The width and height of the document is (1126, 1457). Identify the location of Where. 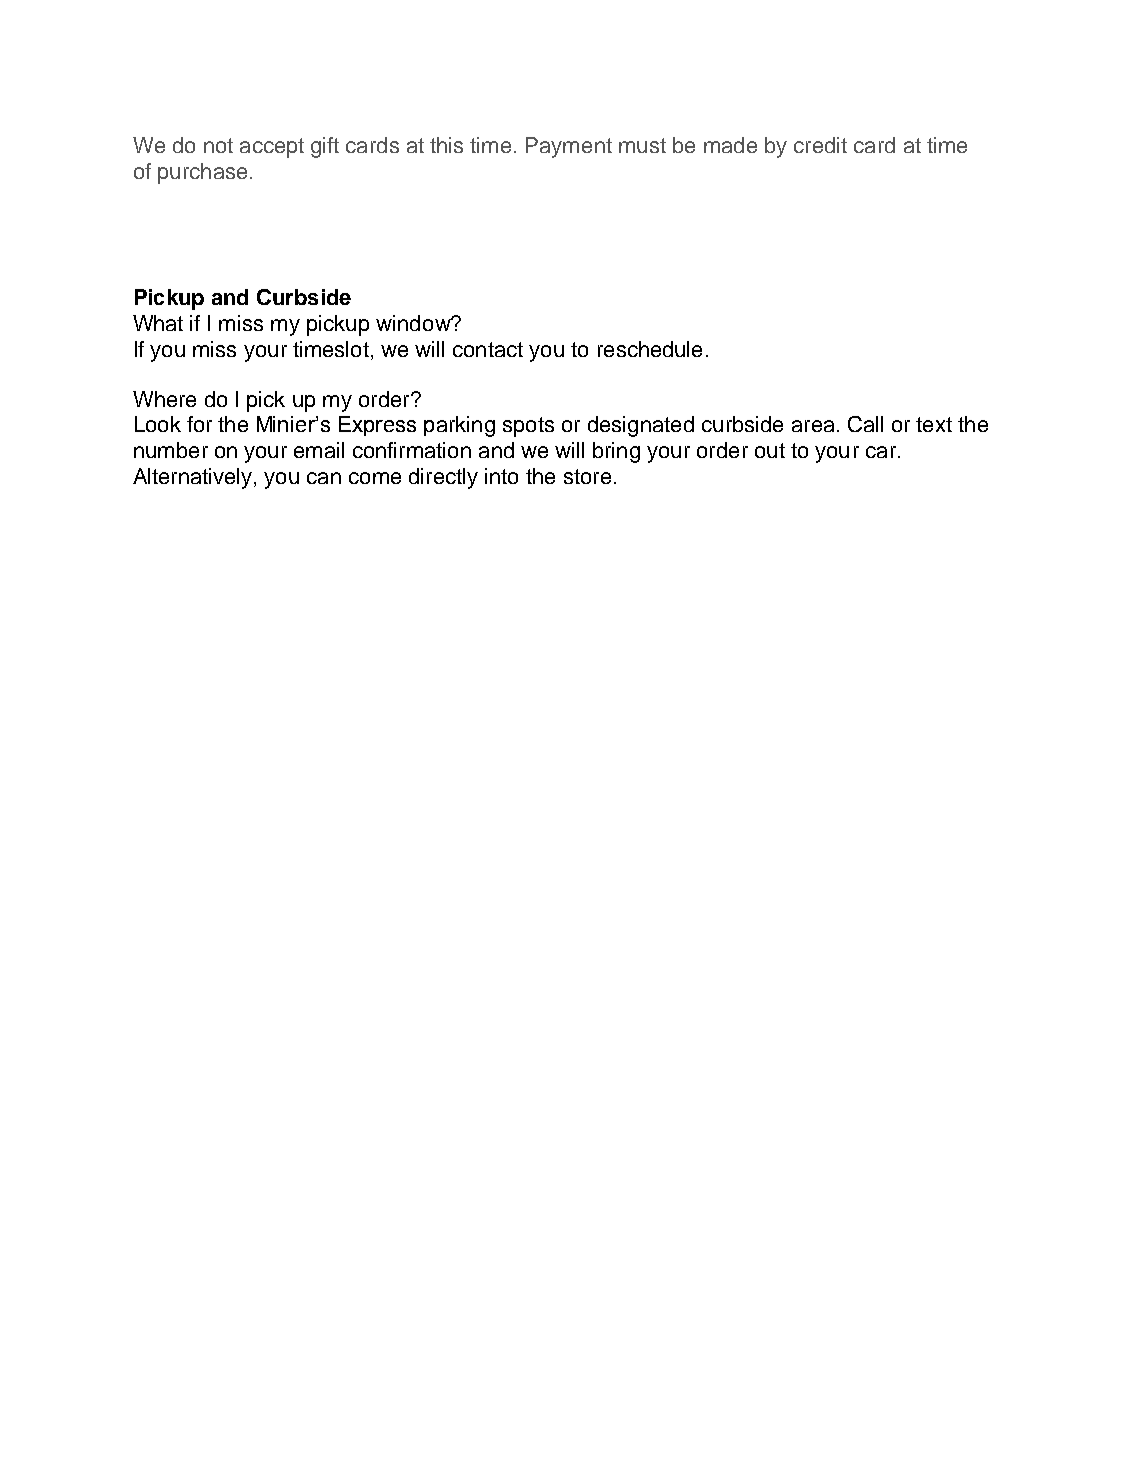
(164, 399).
